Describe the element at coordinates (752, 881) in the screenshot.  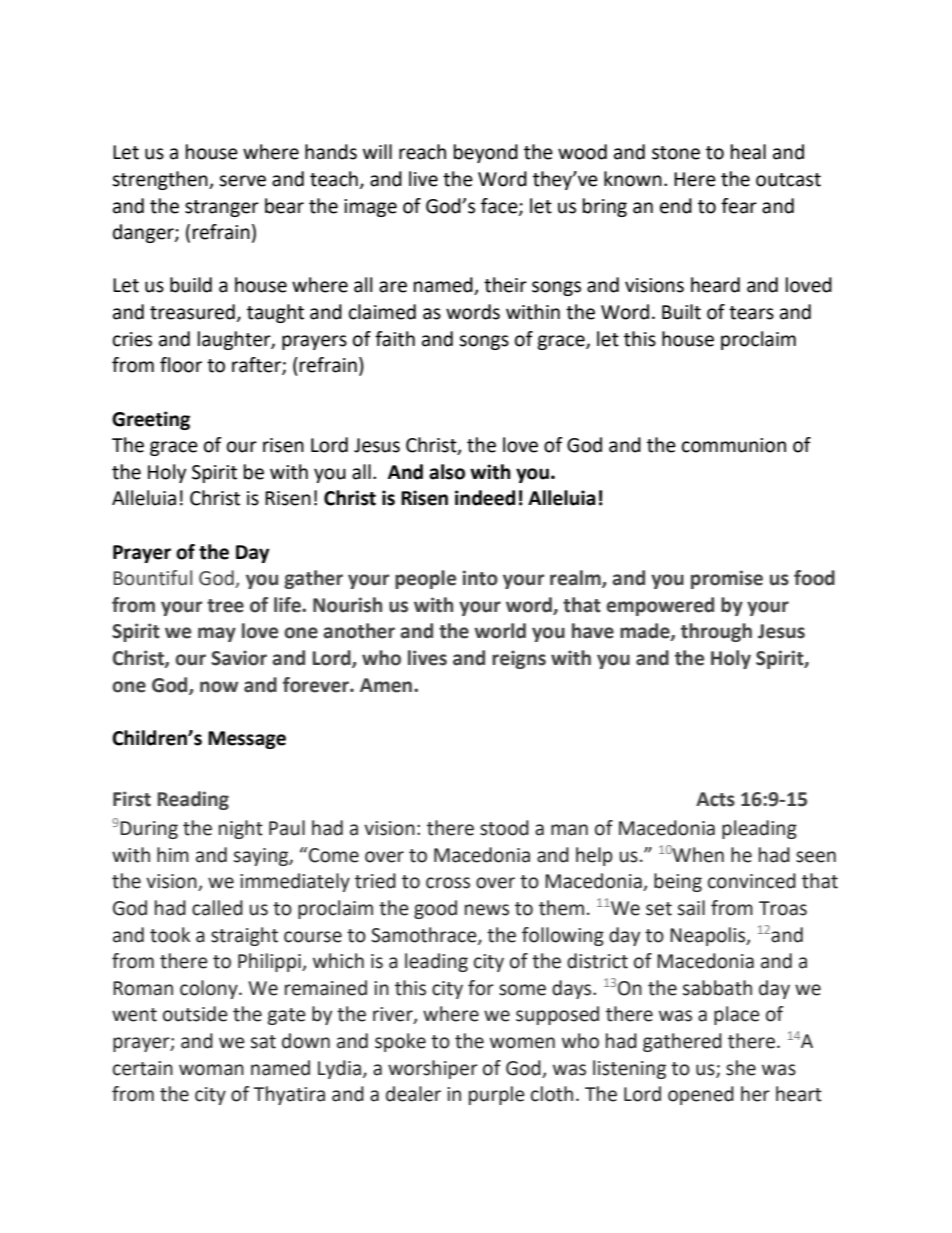
I see `convinced` at that location.
